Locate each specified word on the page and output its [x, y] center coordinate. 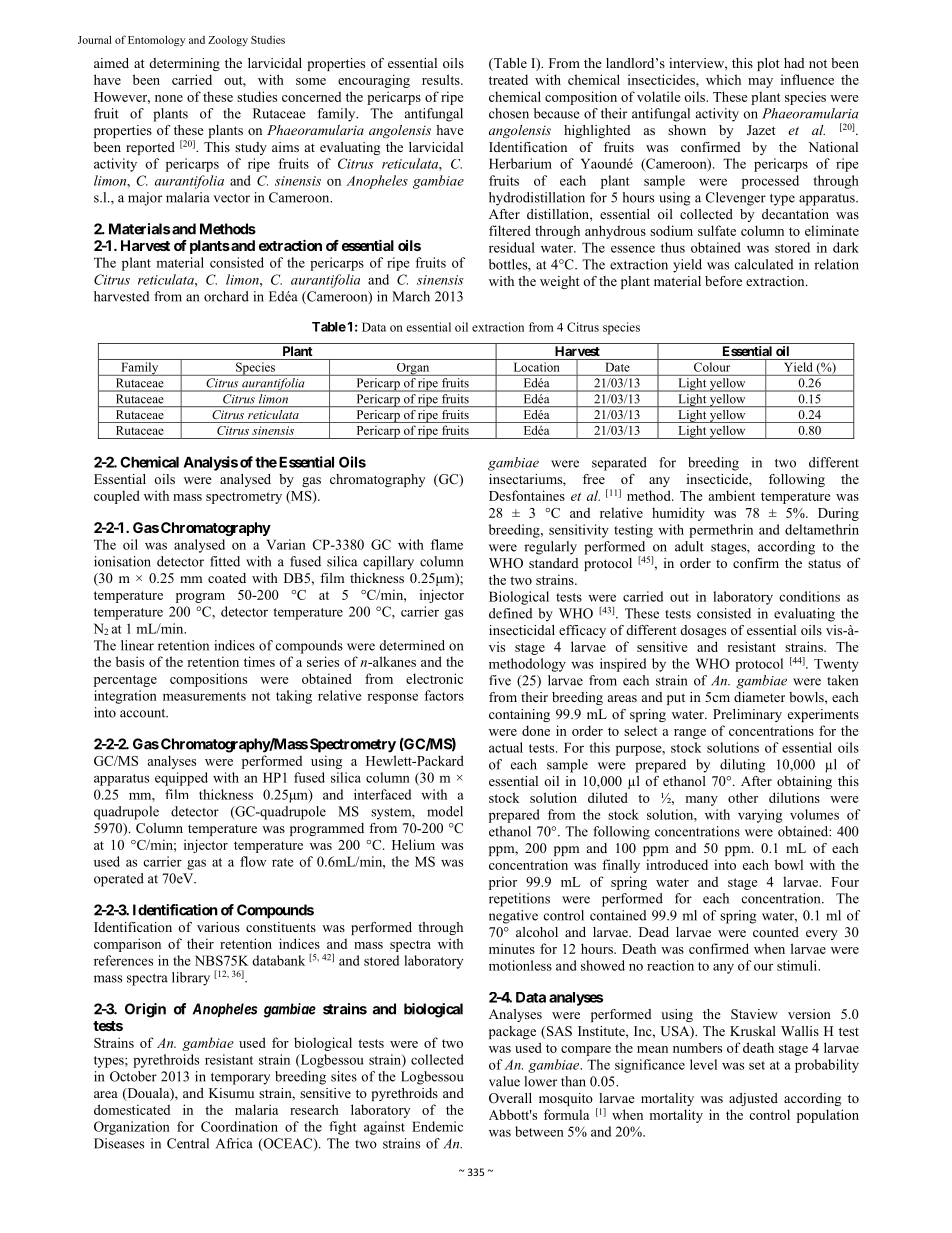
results [442, 79]
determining [185, 64]
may [760, 83]
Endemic [437, 1126]
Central [188, 1143]
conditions [809, 596]
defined [511, 613]
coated [227, 578]
